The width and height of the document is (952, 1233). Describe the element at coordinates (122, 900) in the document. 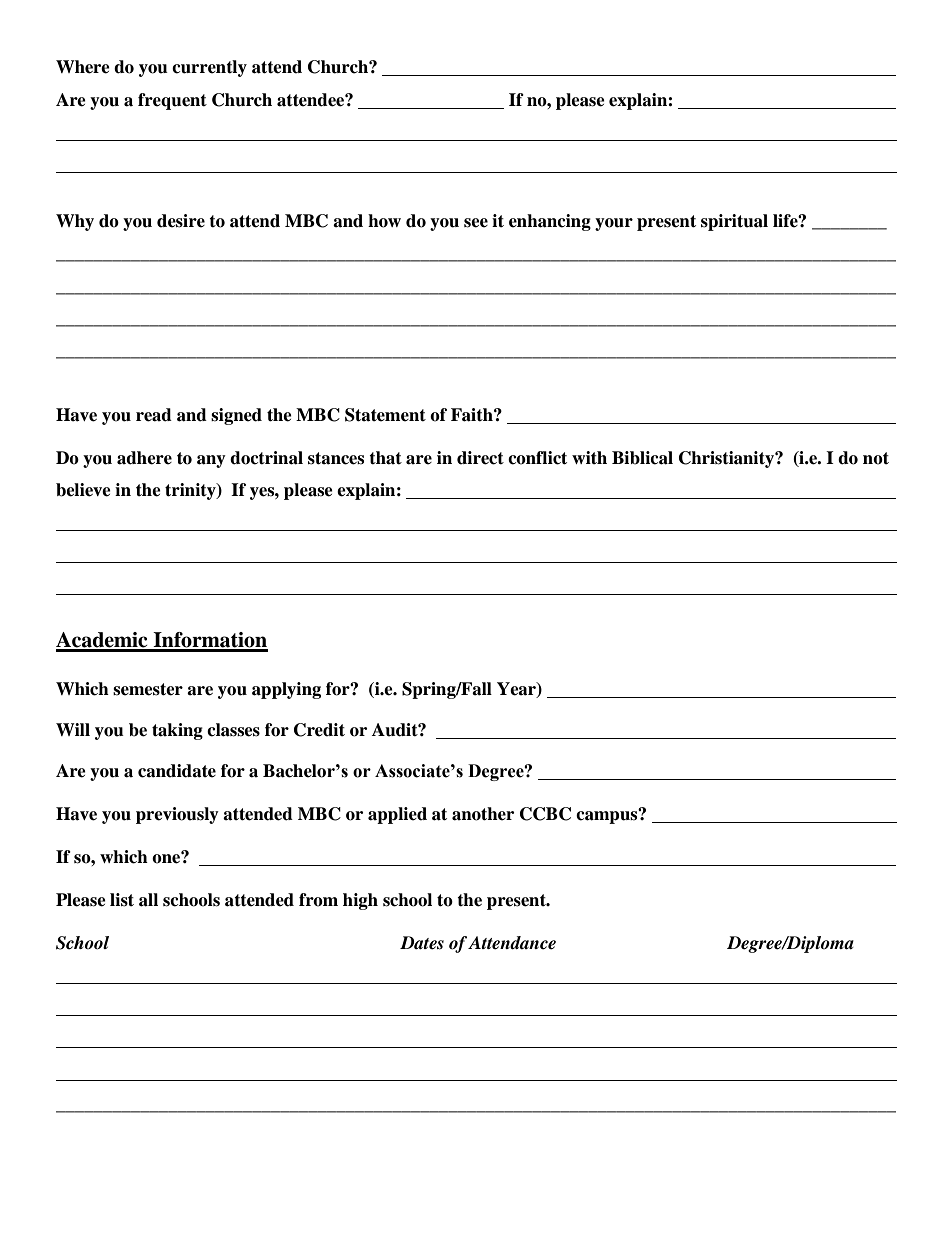

I see `list` at that location.
